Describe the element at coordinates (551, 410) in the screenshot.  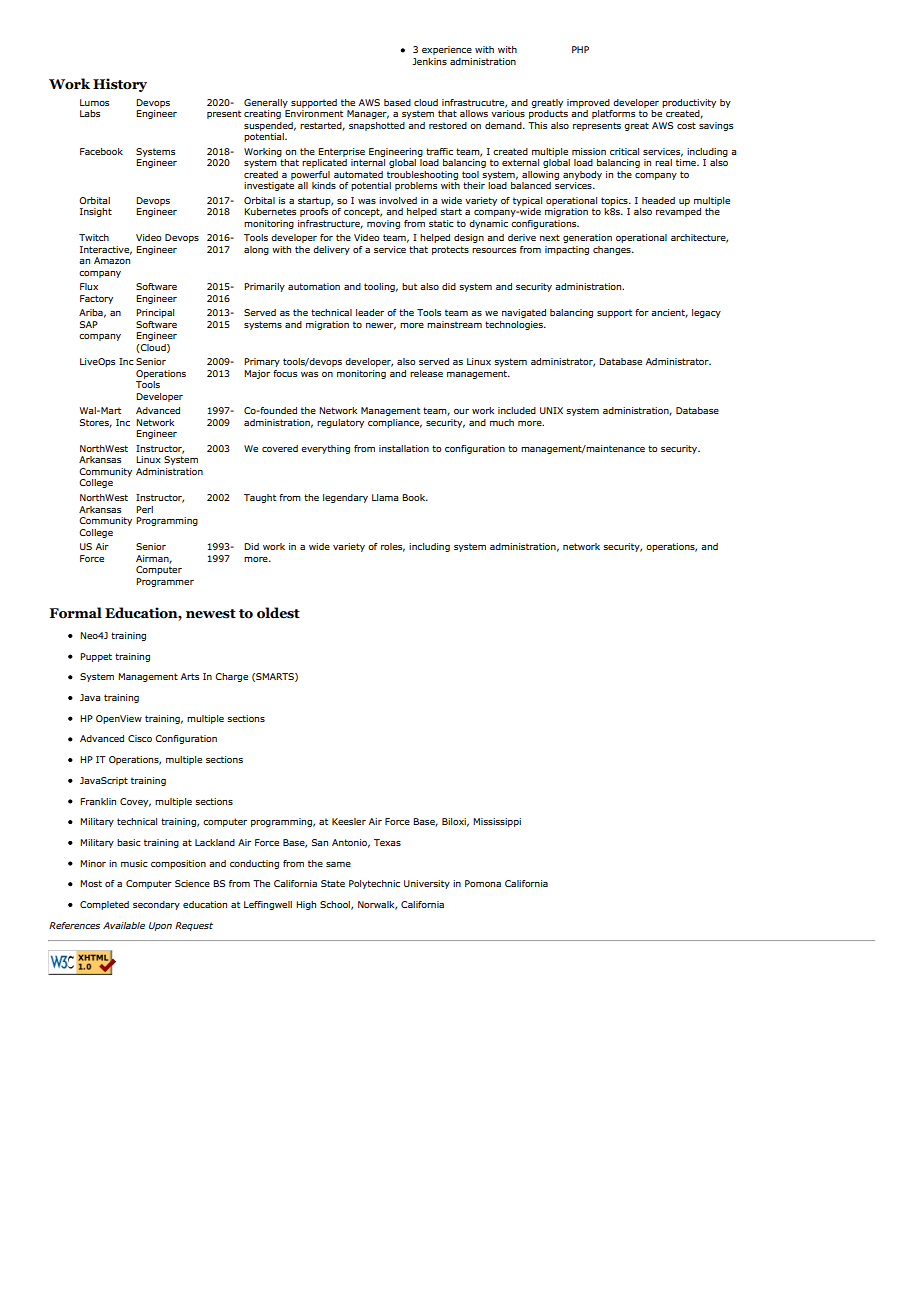
I see `UNIX` at that location.
